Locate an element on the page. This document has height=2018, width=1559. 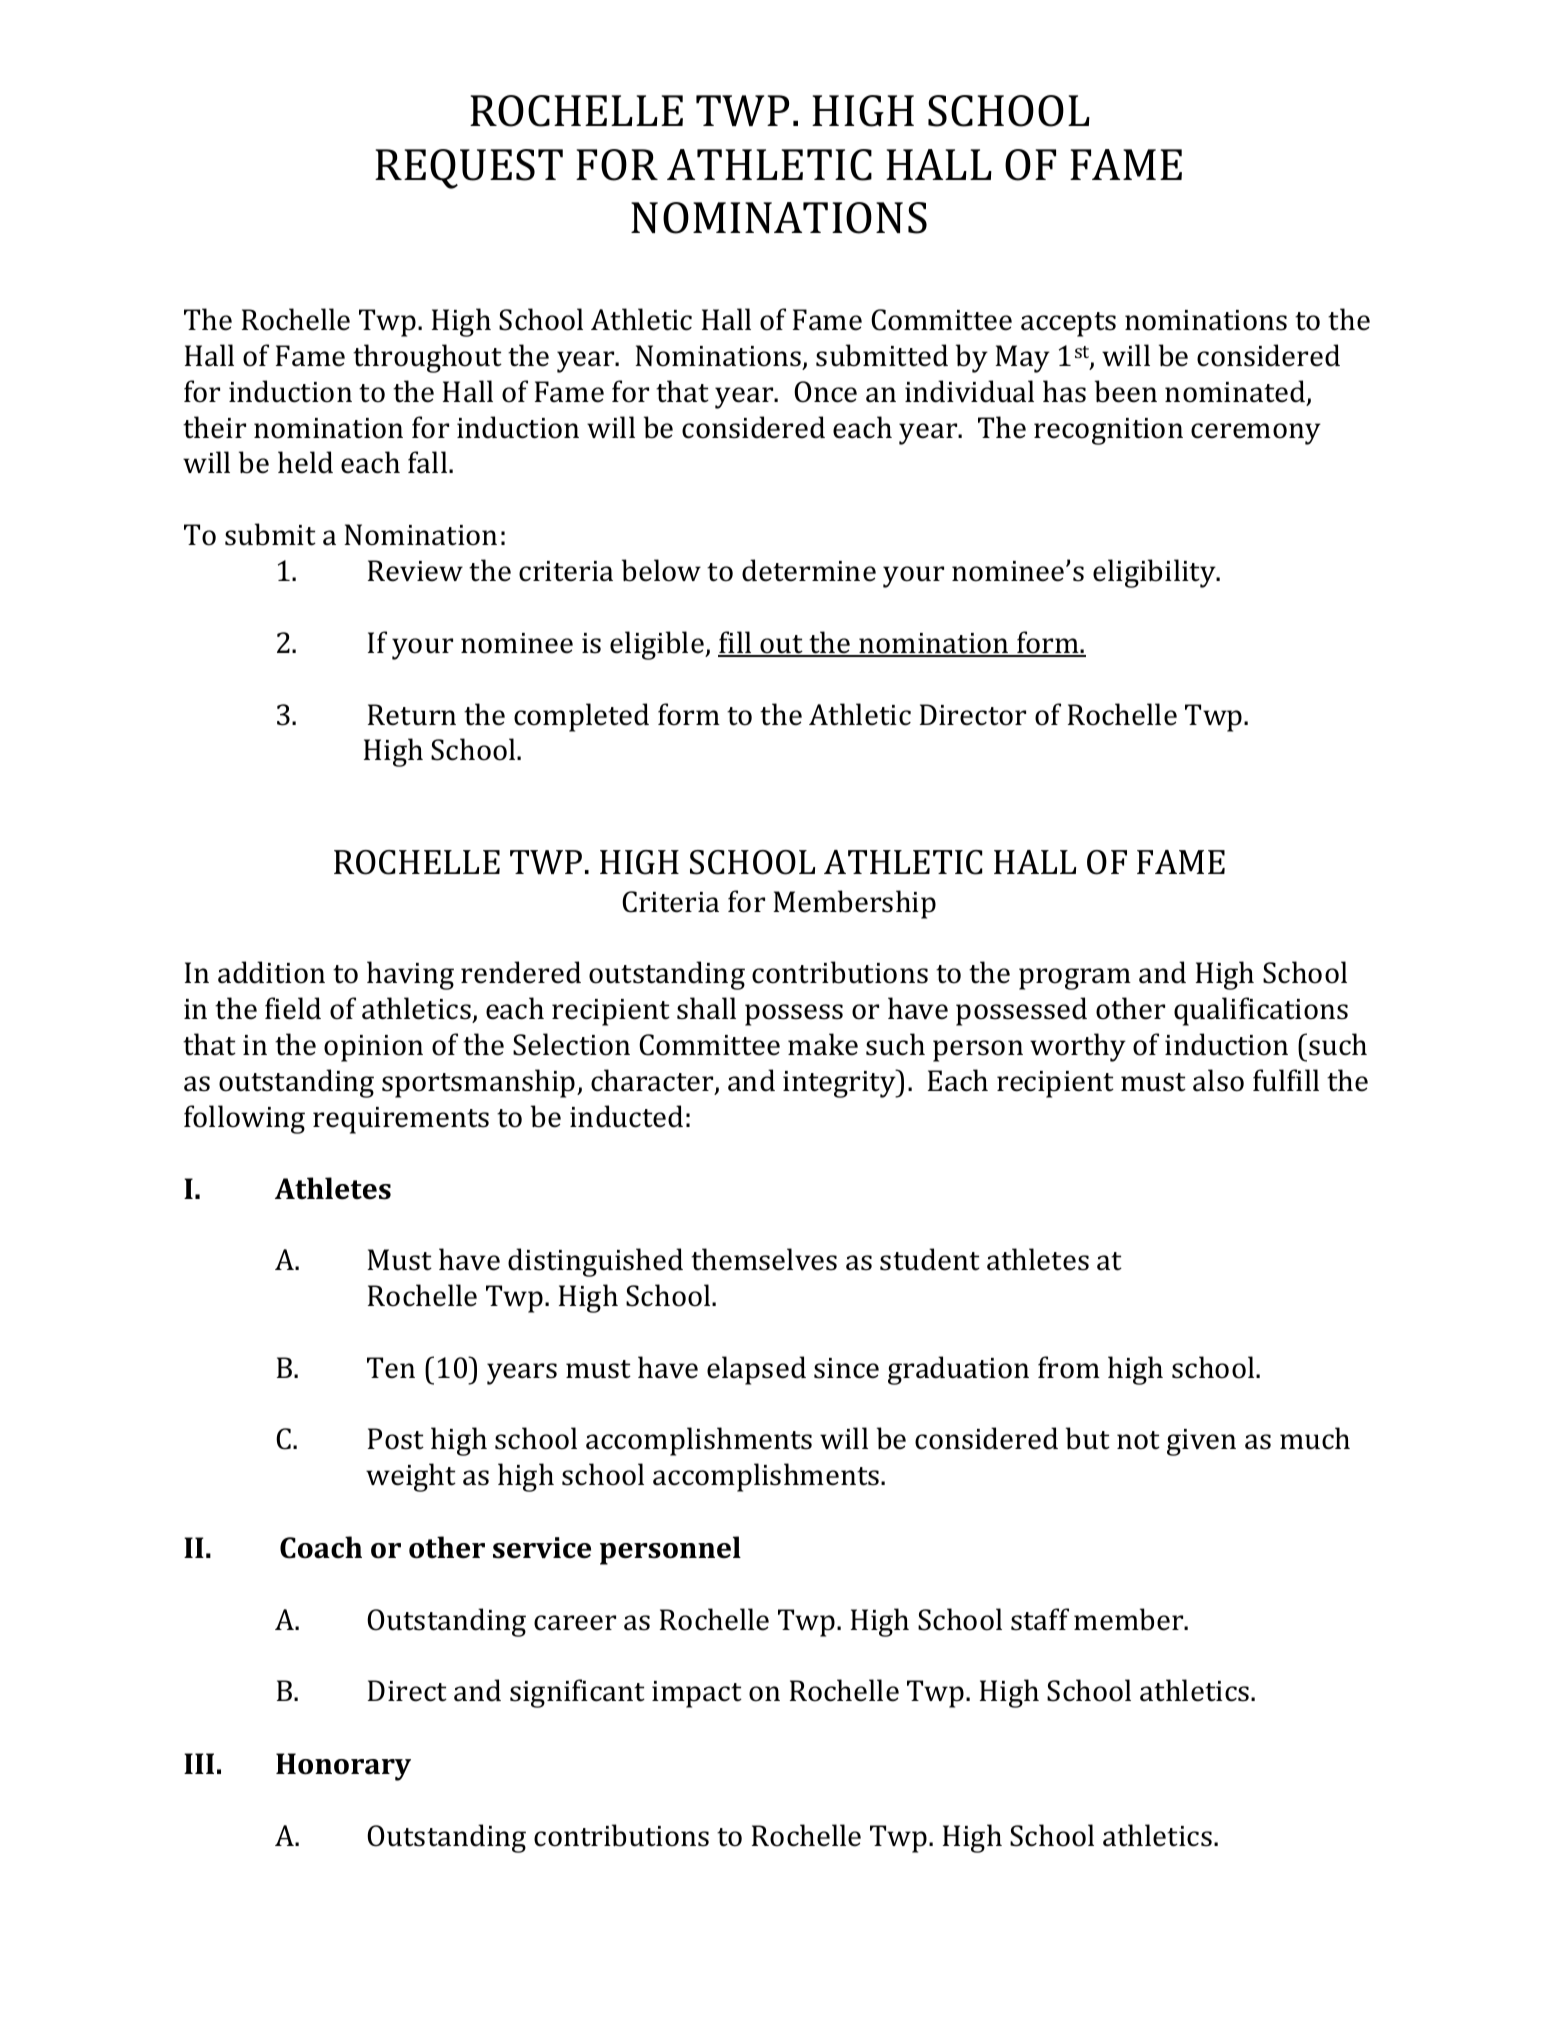
Honorary is located at coordinates (343, 1767).
